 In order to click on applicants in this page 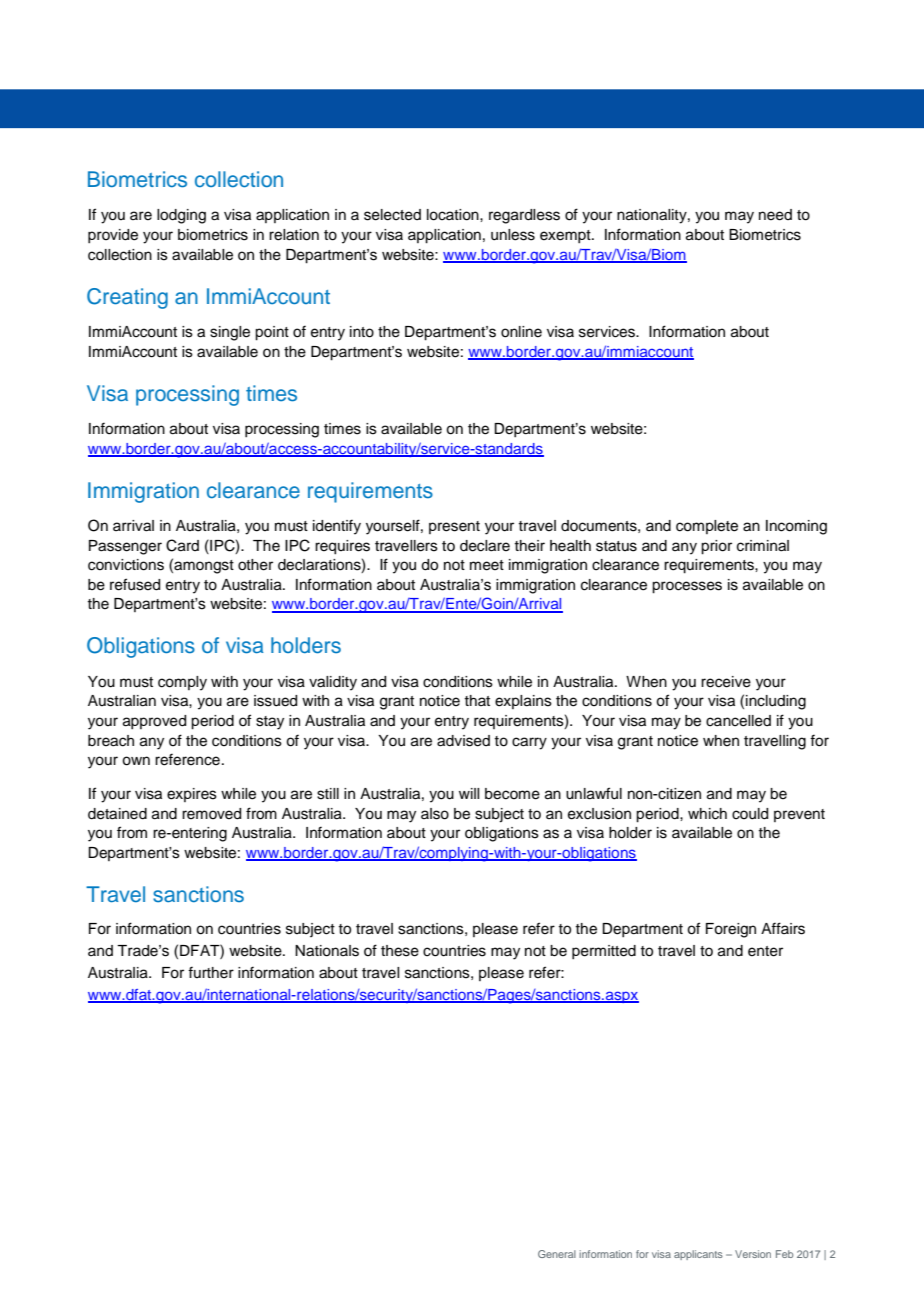, I will do `click(698, 1255)`.
